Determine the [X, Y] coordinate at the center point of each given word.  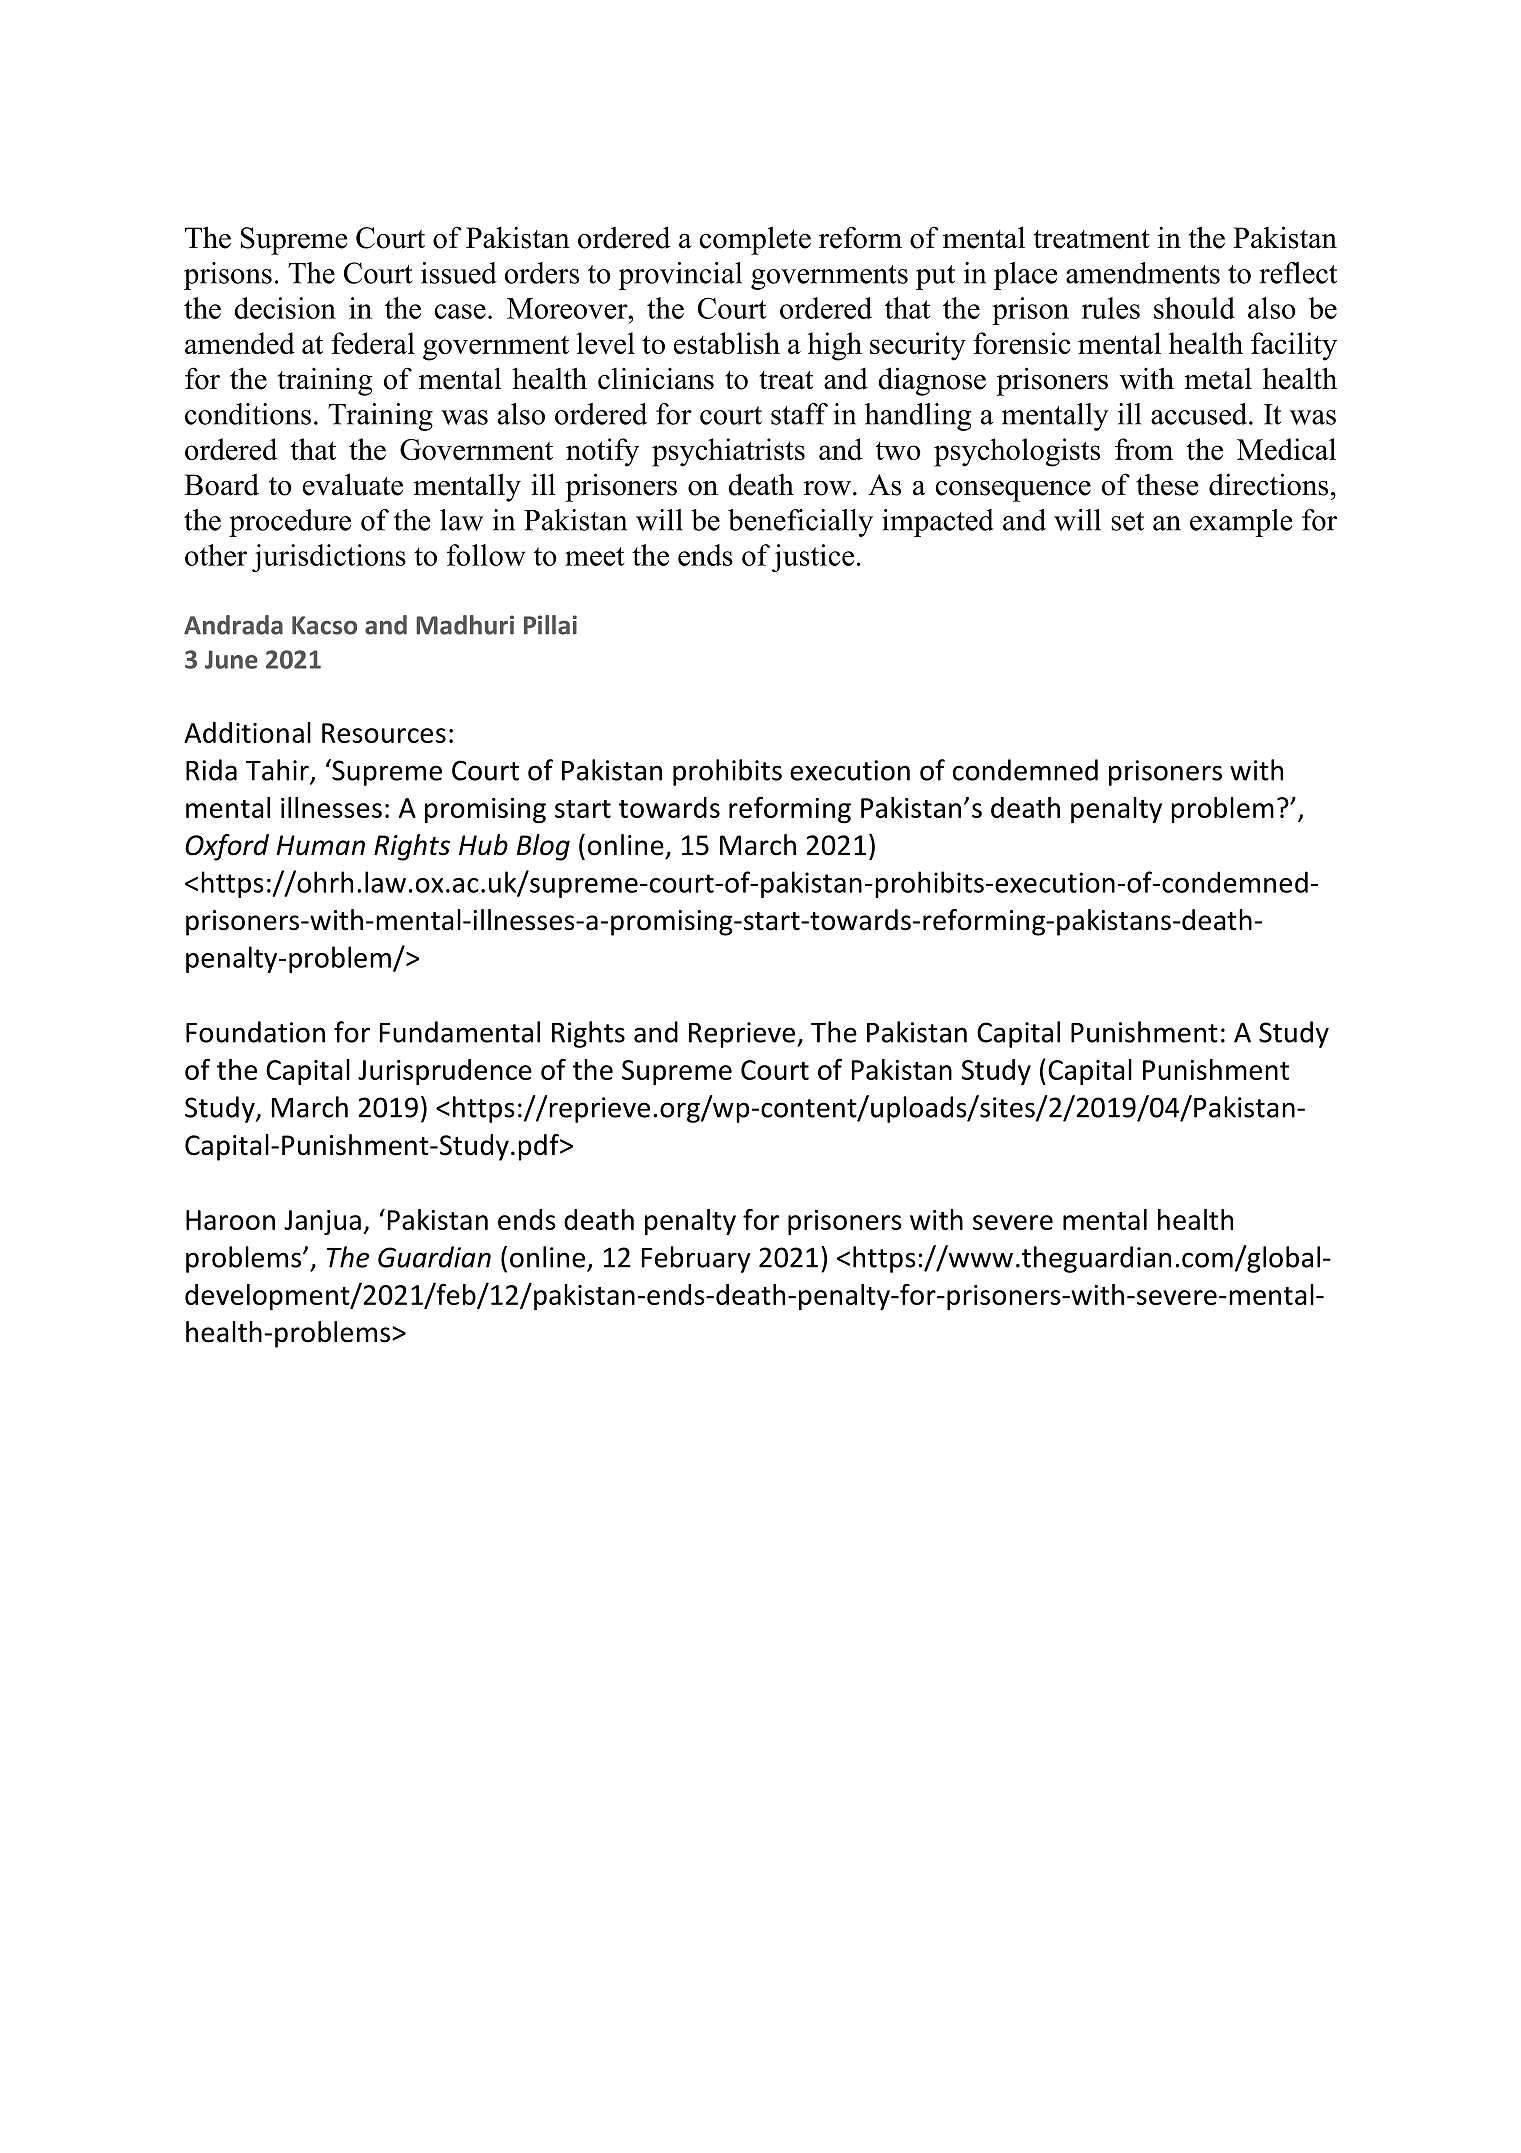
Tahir [278, 771]
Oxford [227, 847]
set [1127, 521]
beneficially [800, 523]
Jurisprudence [445, 1072]
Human [321, 845]
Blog [543, 847]
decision [285, 308]
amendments [1143, 273]
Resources [384, 733]
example [1241, 523]
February [696, 1259]
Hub [483, 845]
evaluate [353, 484]
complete [755, 240]
